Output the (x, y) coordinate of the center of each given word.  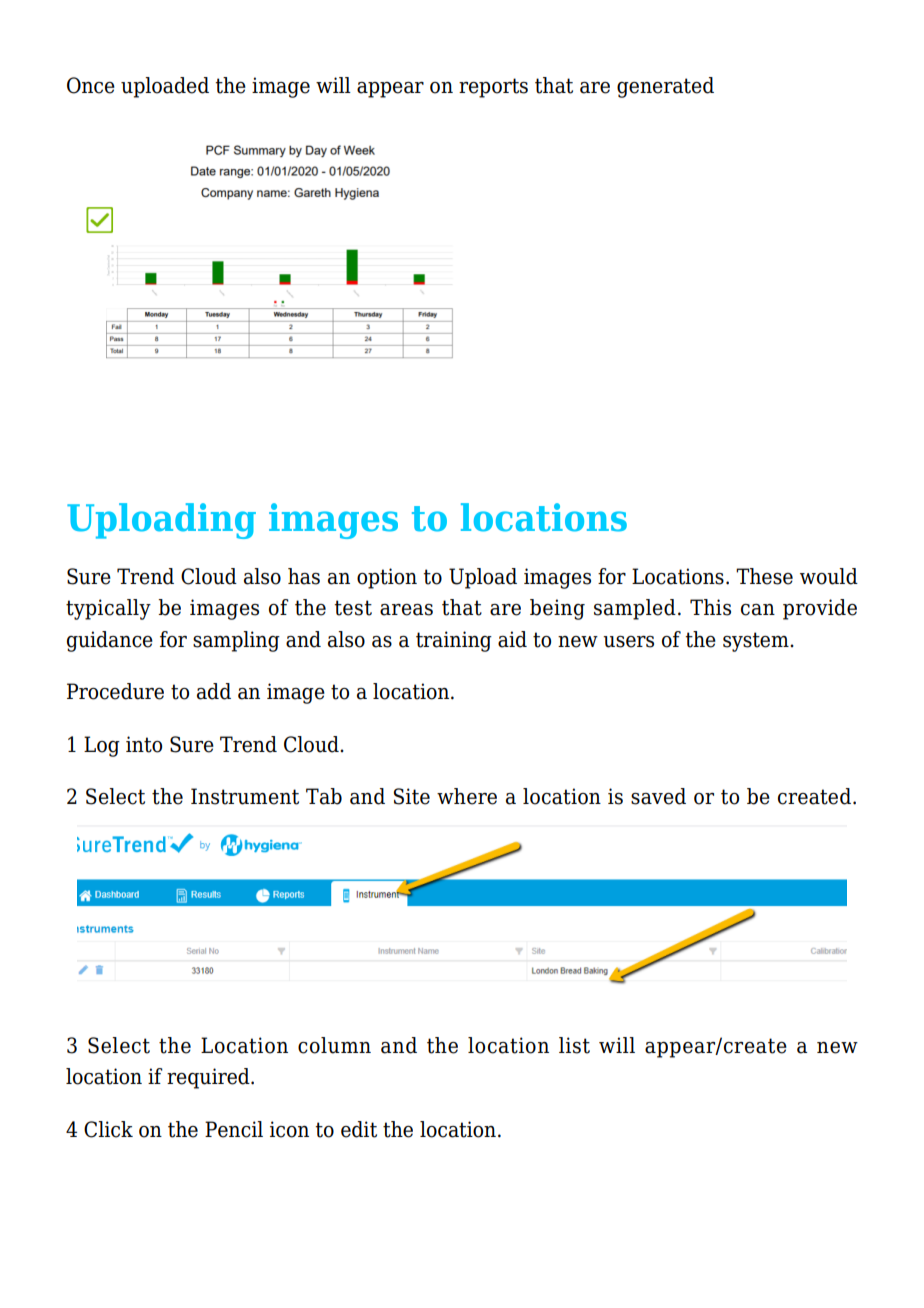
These (764, 576)
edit (359, 1129)
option (387, 578)
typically (108, 609)
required (209, 1078)
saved (658, 796)
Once (91, 85)
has (304, 576)
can (758, 610)
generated (665, 87)
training (454, 641)
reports (493, 88)
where (467, 796)
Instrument (245, 796)
